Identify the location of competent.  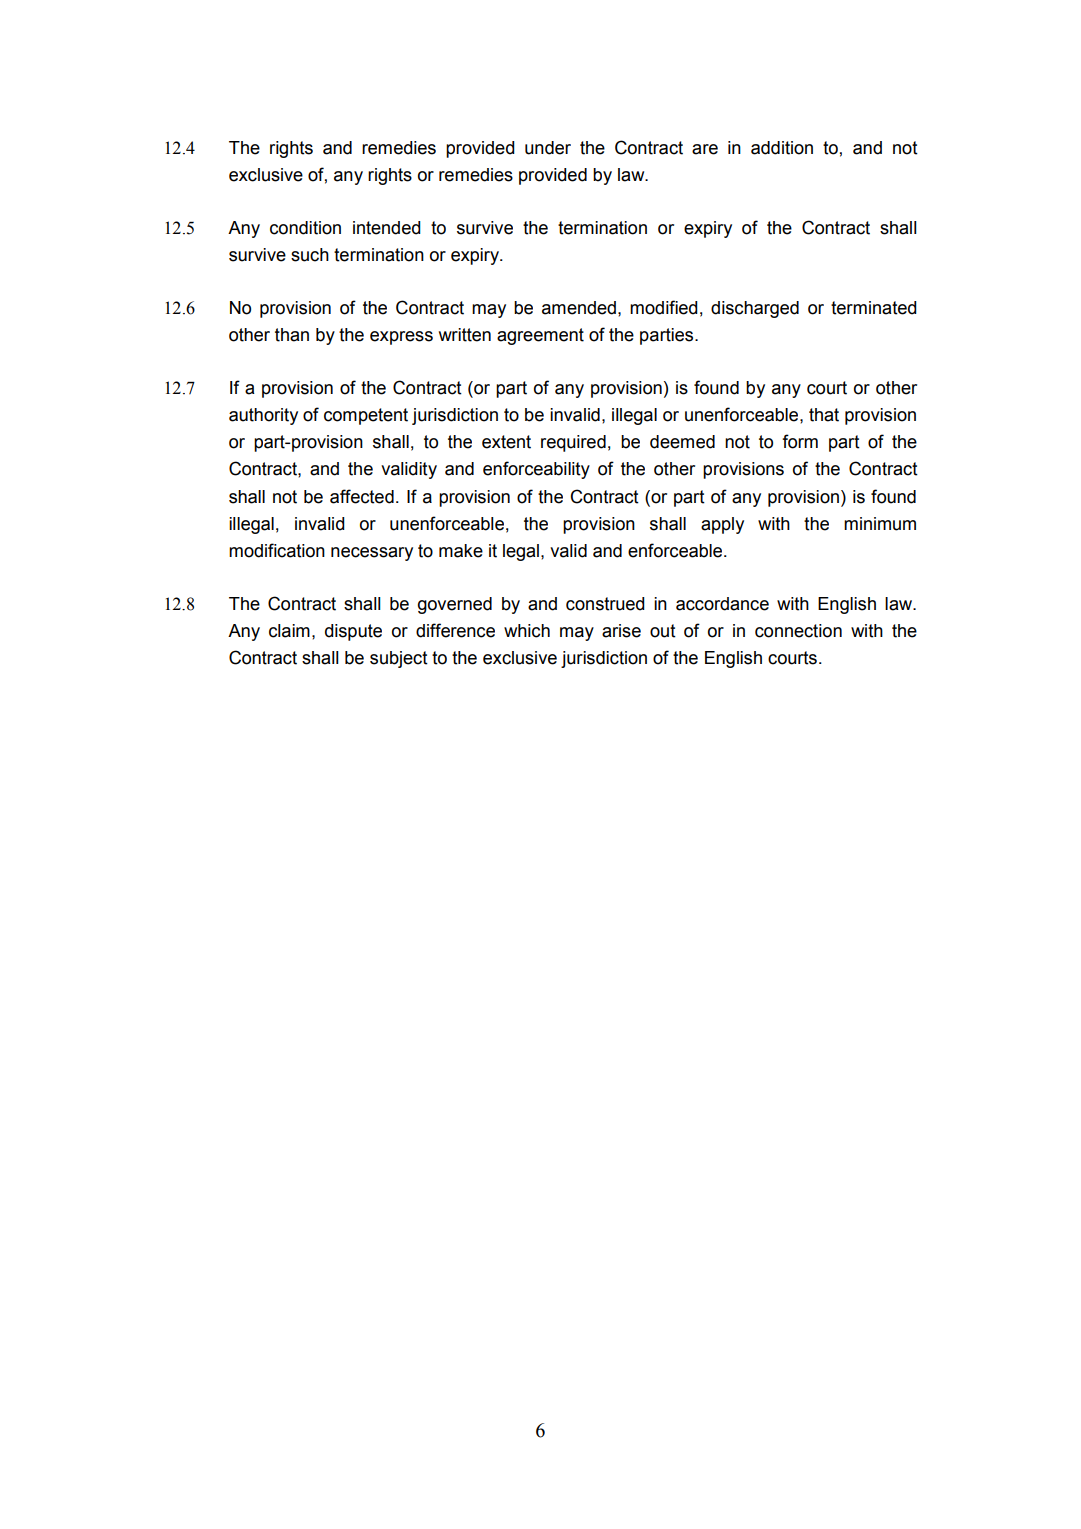
(366, 416).
